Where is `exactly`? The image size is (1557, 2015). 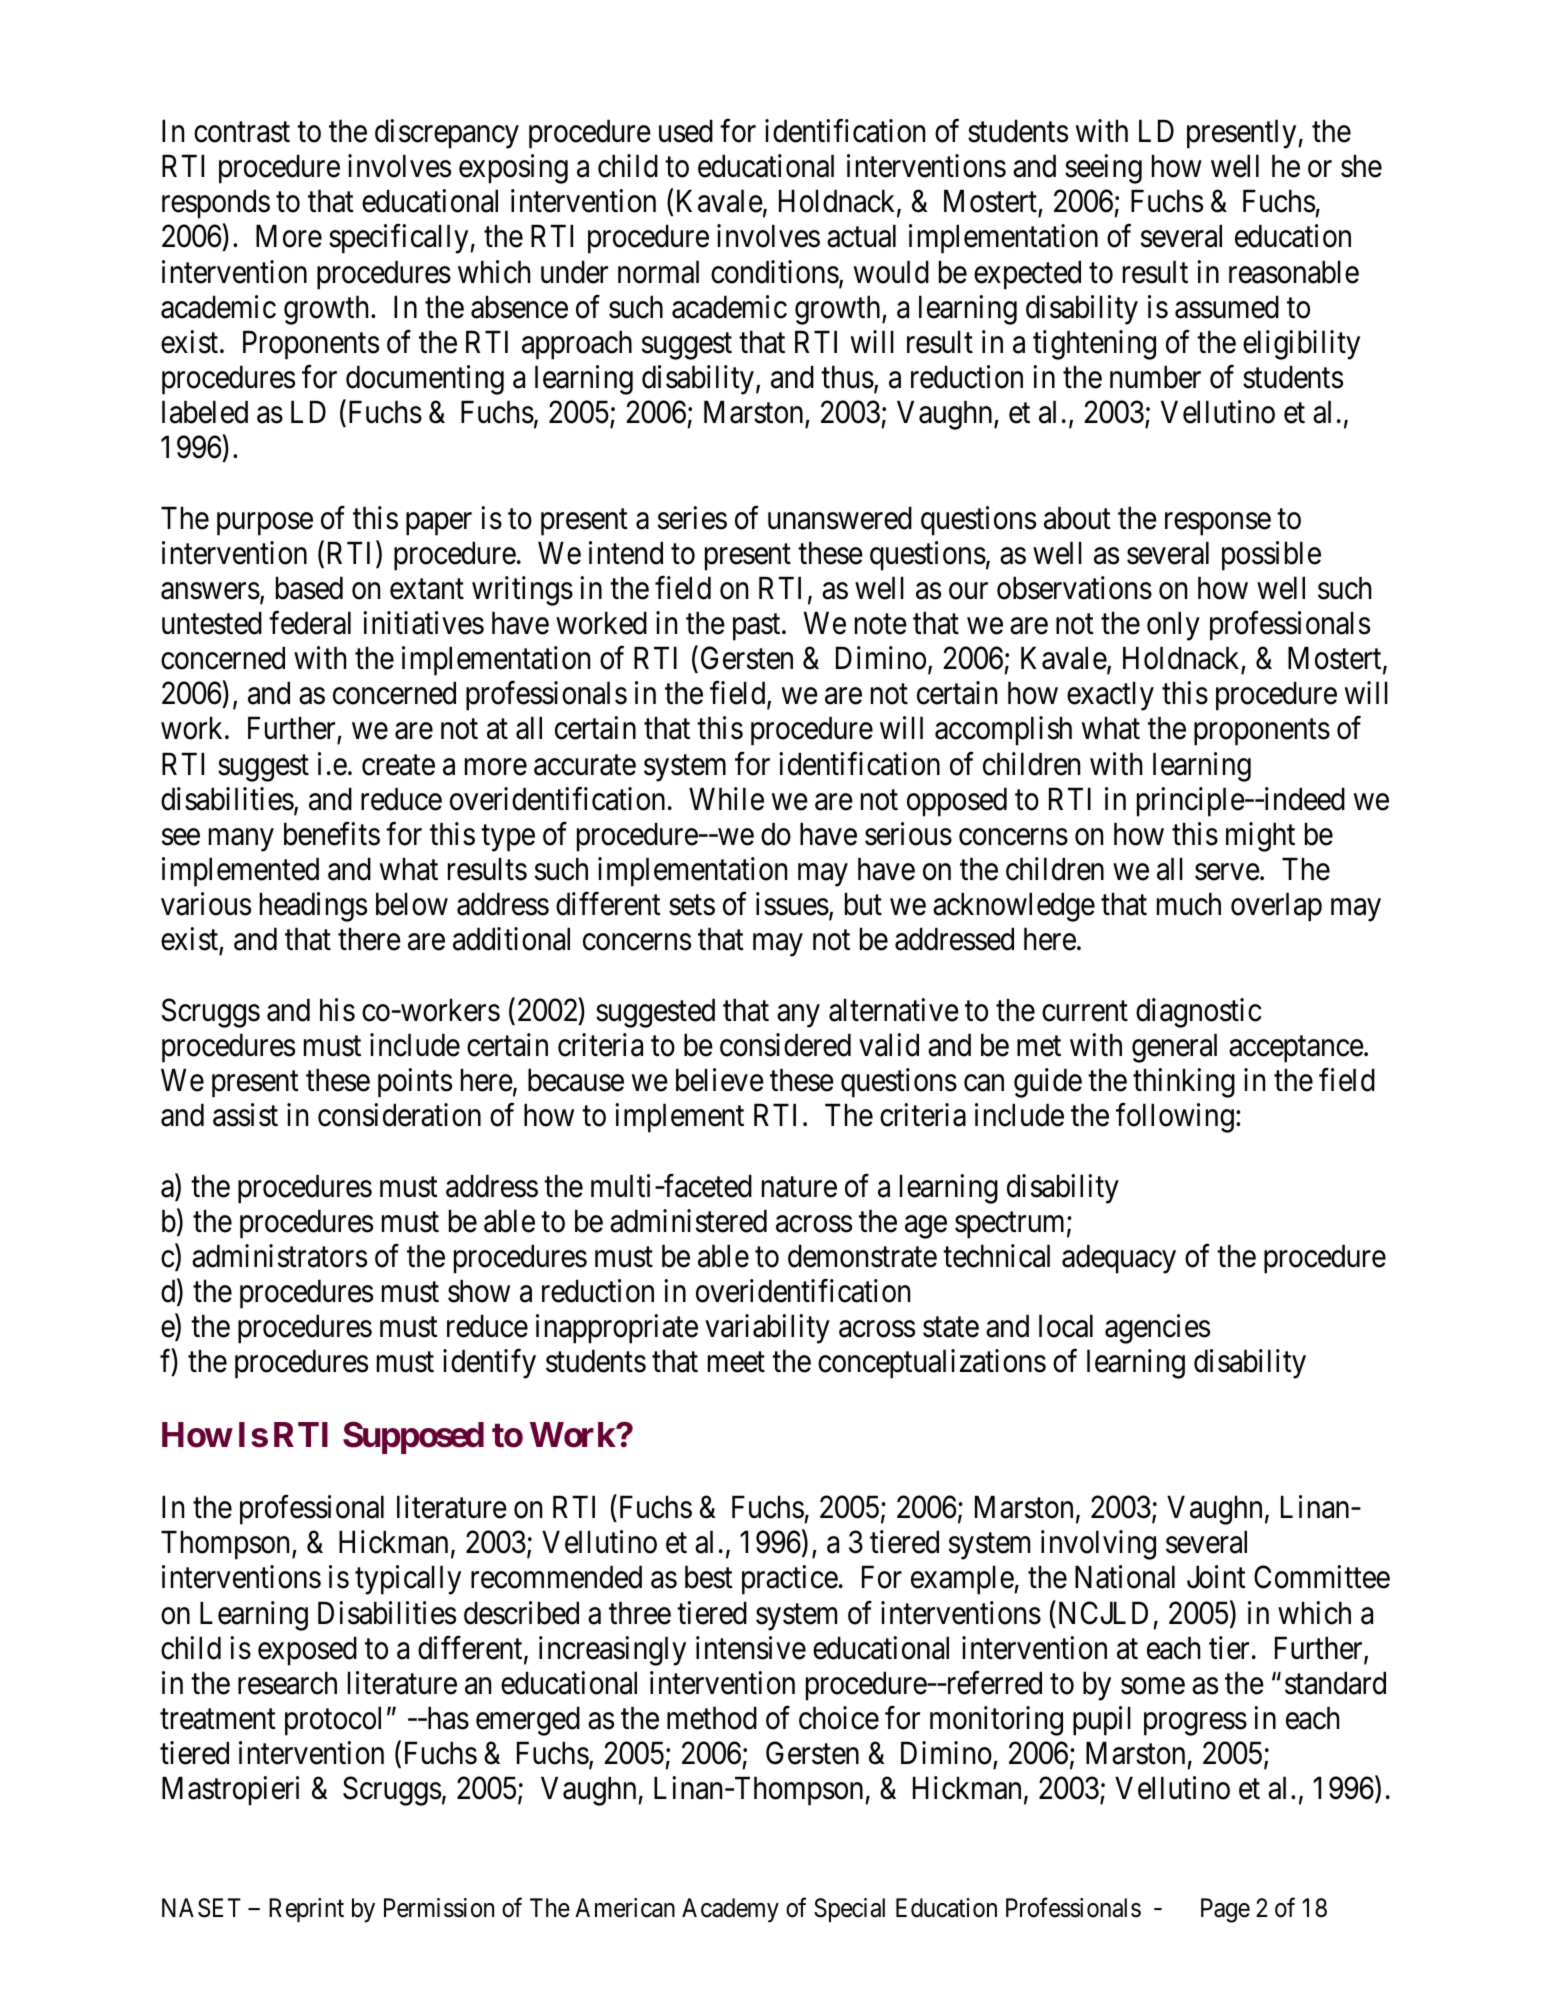
exactly is located at coordinates (1110, 696).
